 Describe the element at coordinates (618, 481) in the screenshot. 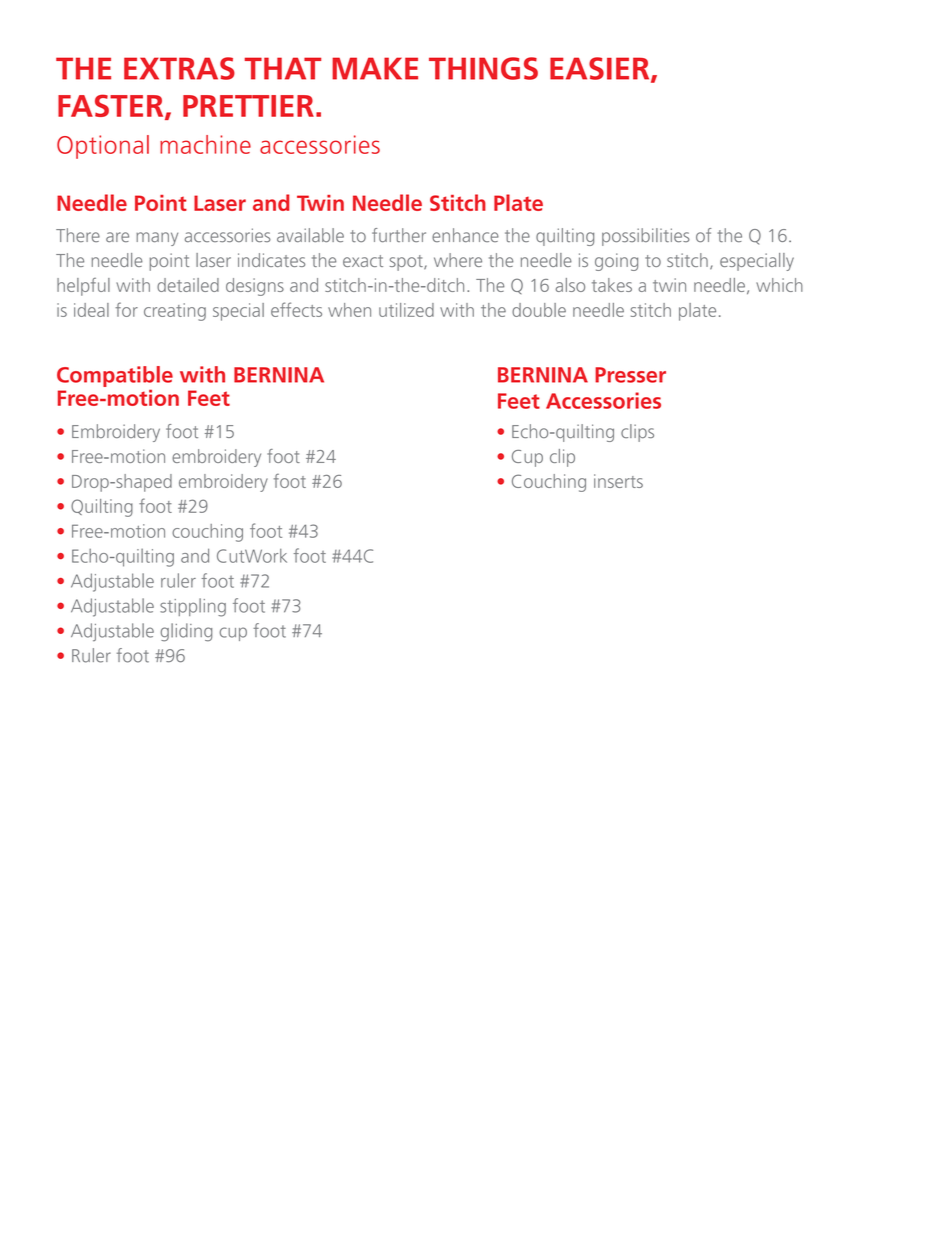

I see `inserts` at that location.
